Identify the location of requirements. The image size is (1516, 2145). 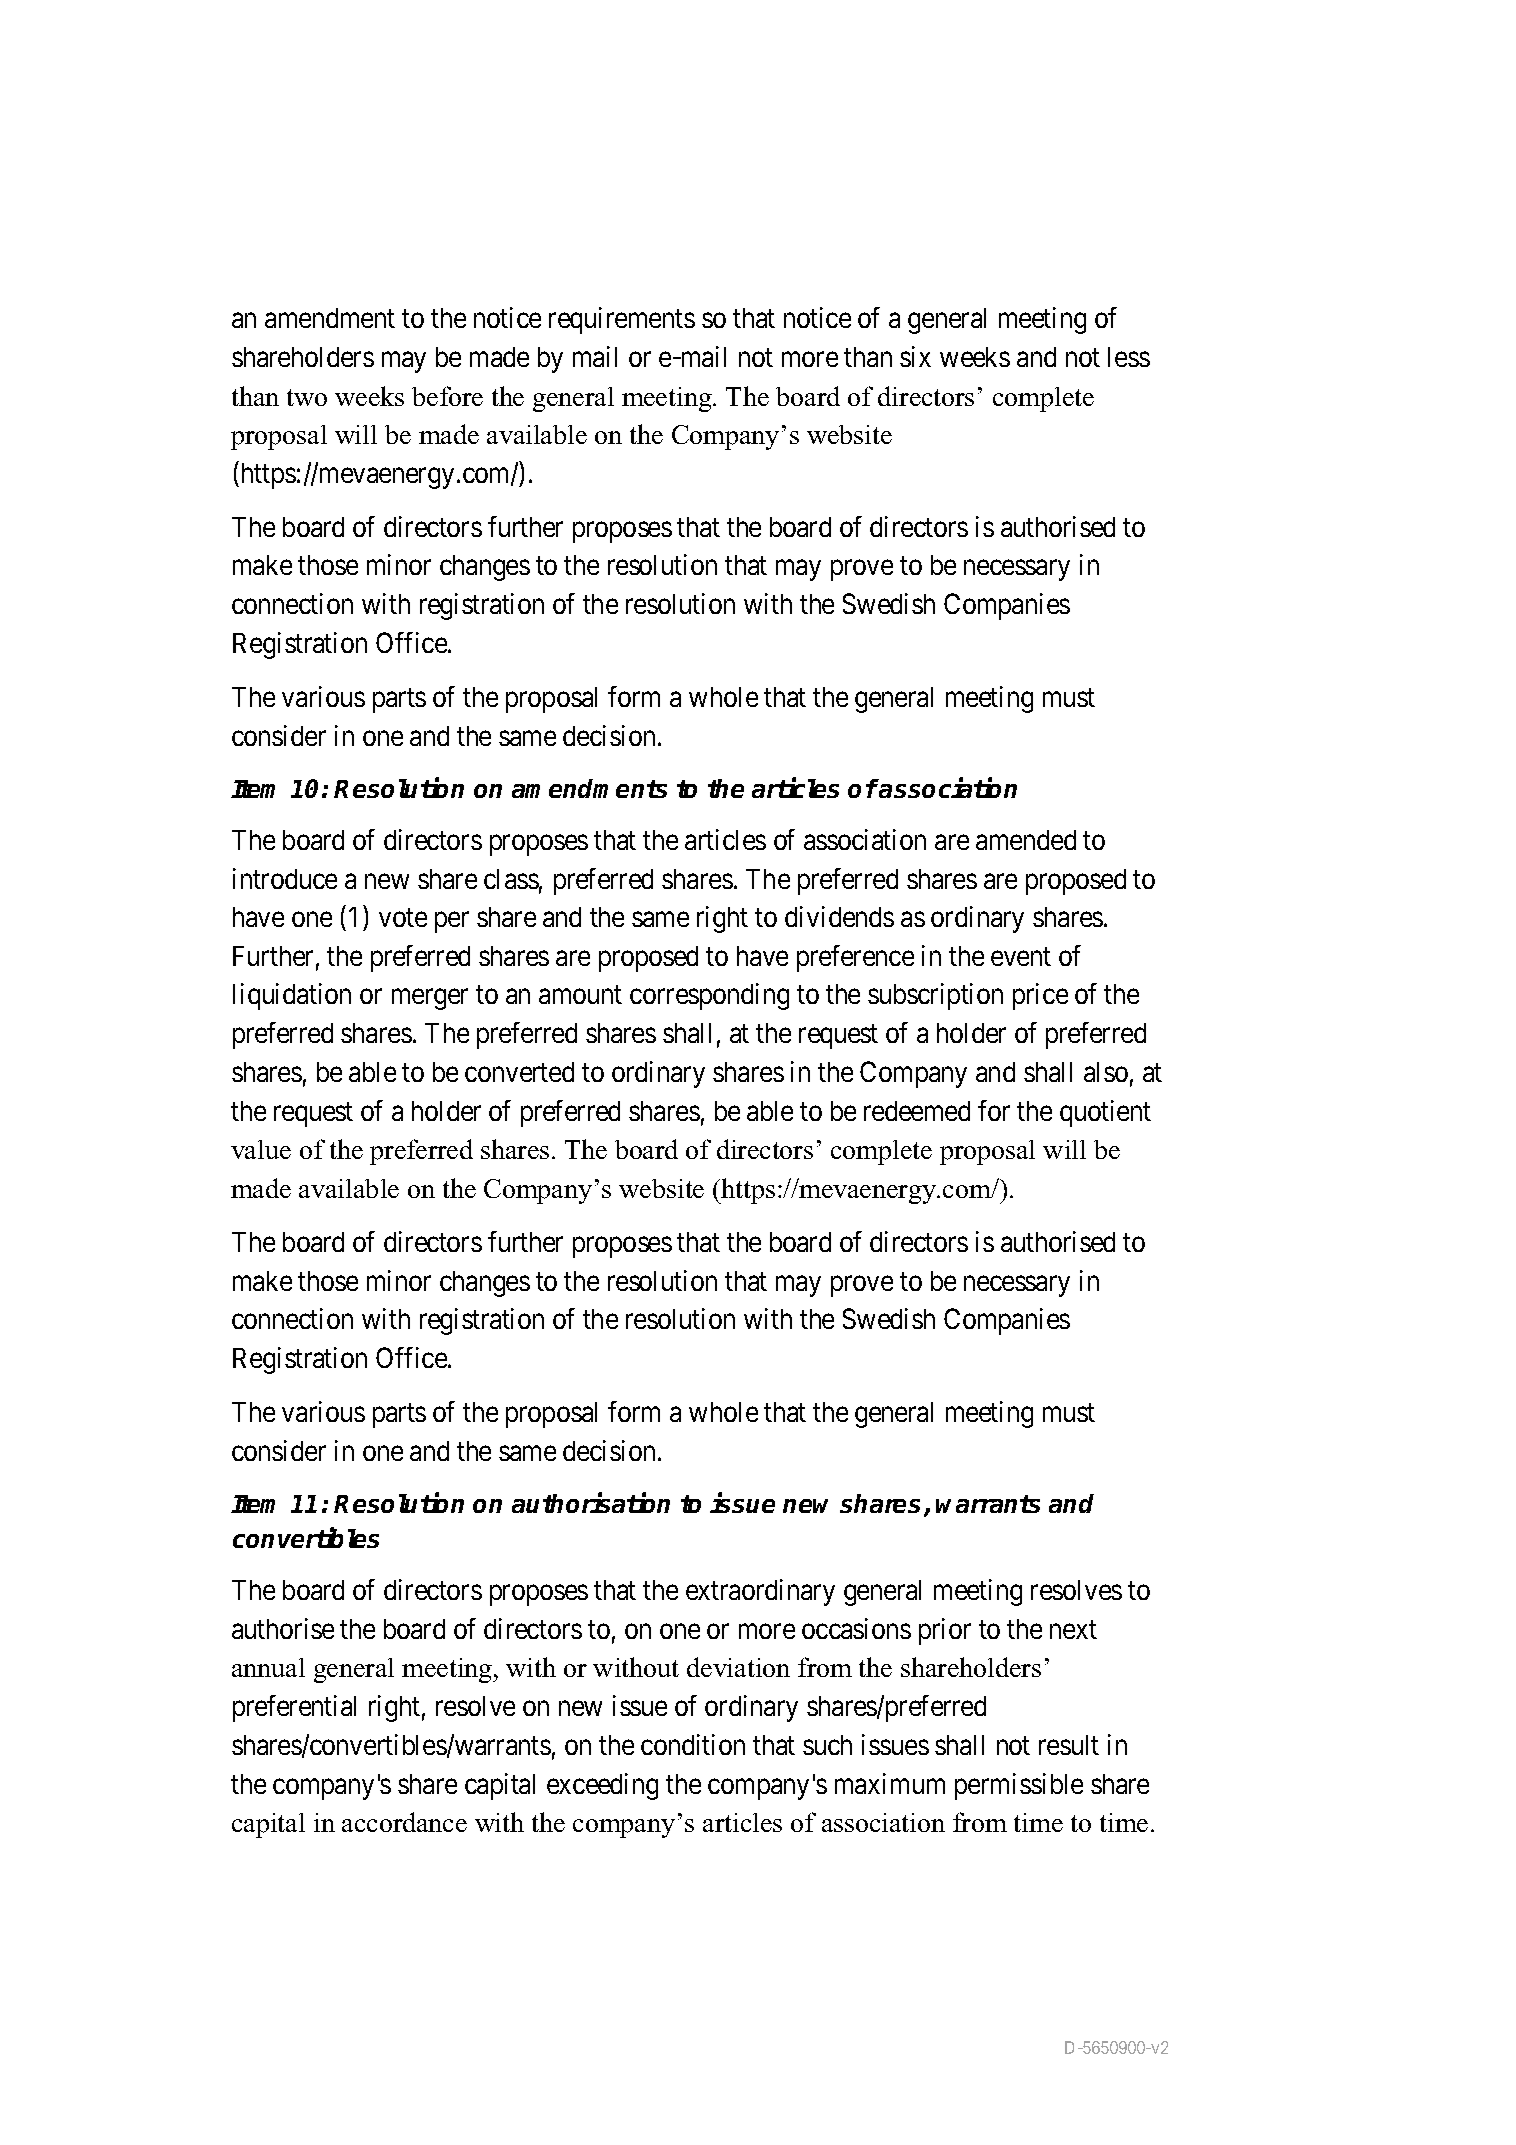
(622, 320).
